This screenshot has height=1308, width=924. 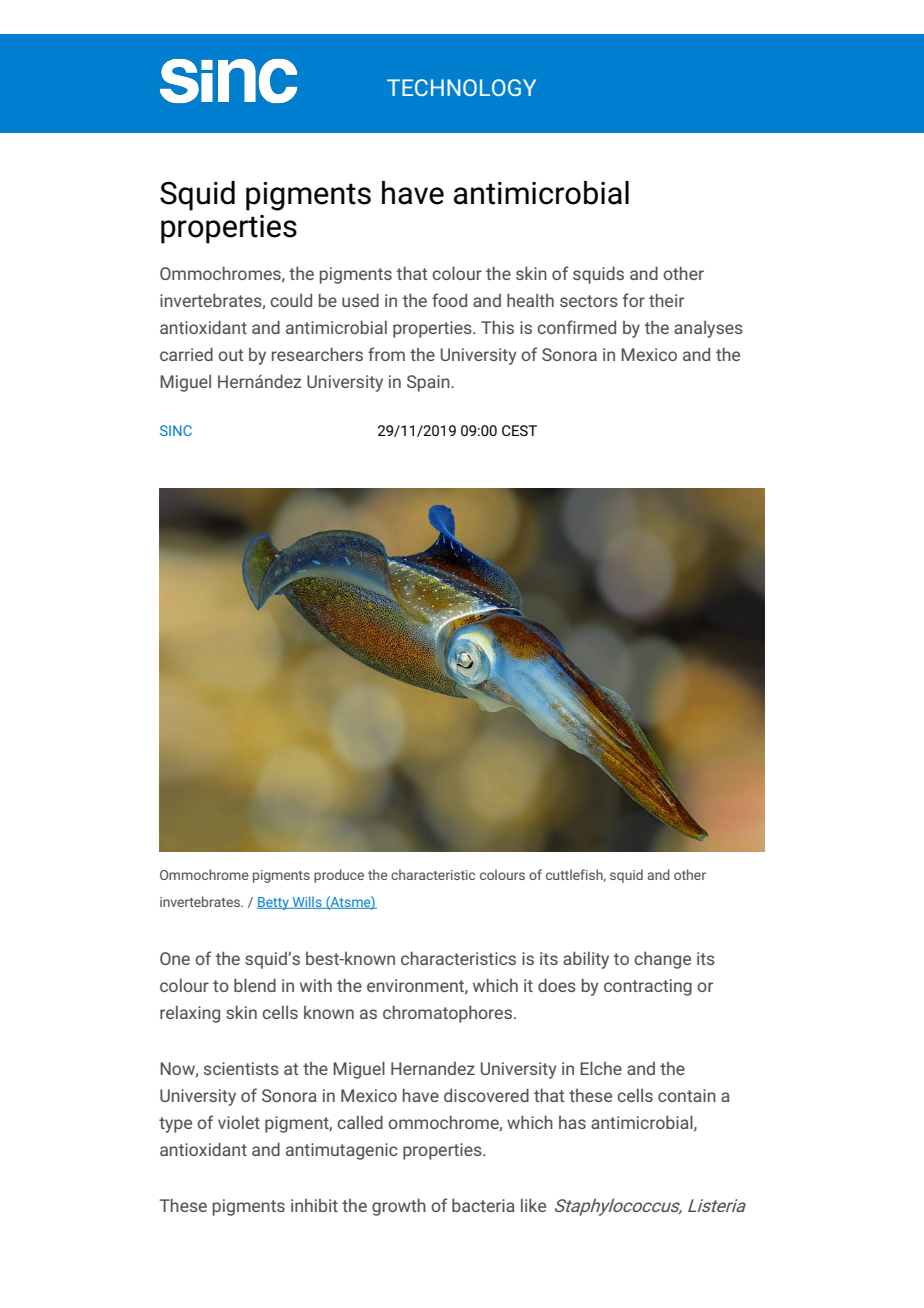 I want to click on contracting, so click(x=648, y=987).
